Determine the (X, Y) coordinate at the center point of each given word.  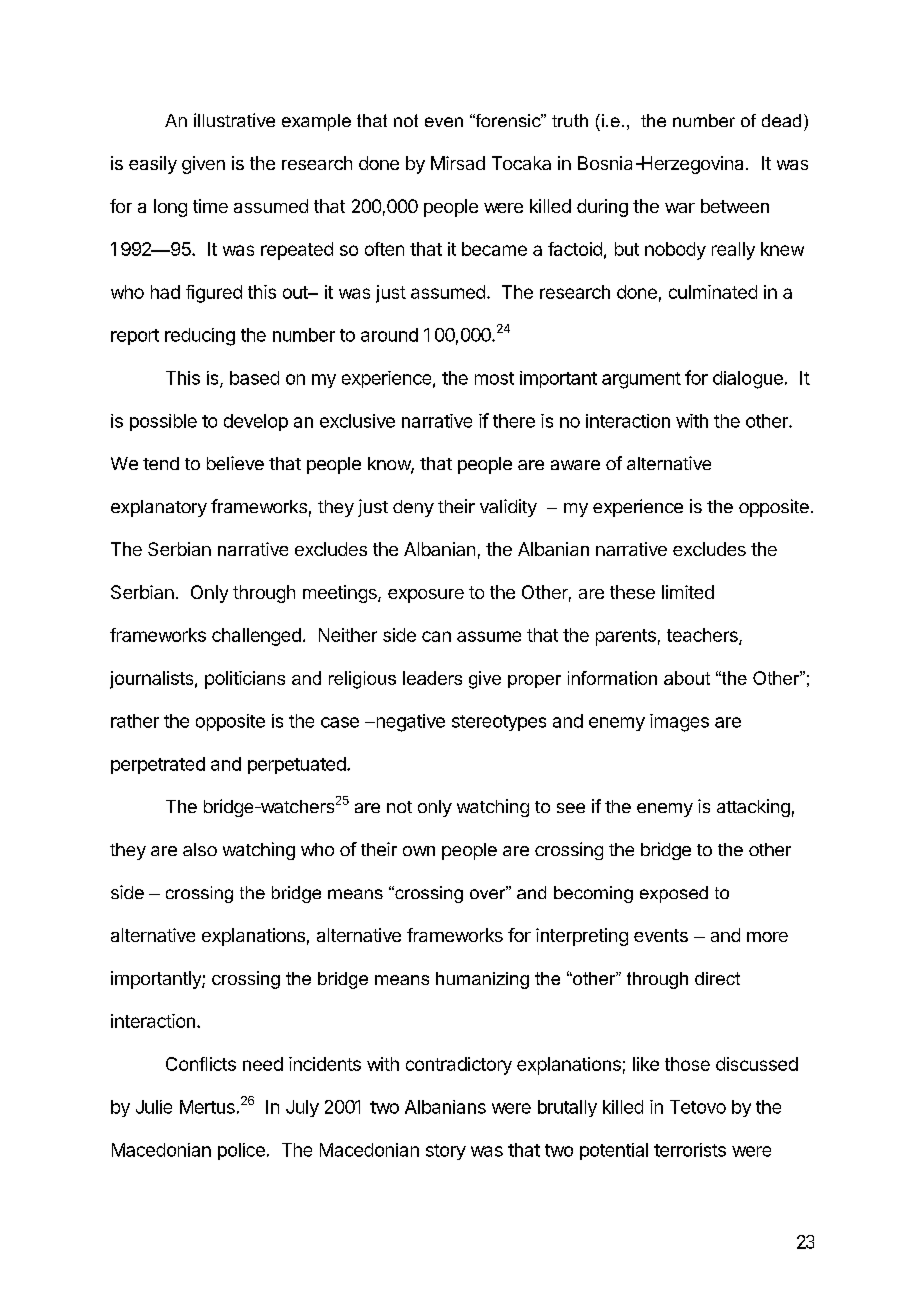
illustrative (234, 120)
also (200, 849)
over (489, 893)
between (735, 206)
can (436, 636)
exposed (674, 894)
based (254, 378)
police (241, 1151)
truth (570, 120)
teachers (703, 636)
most (494, 378)
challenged (256, 637)
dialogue (748, 380)
